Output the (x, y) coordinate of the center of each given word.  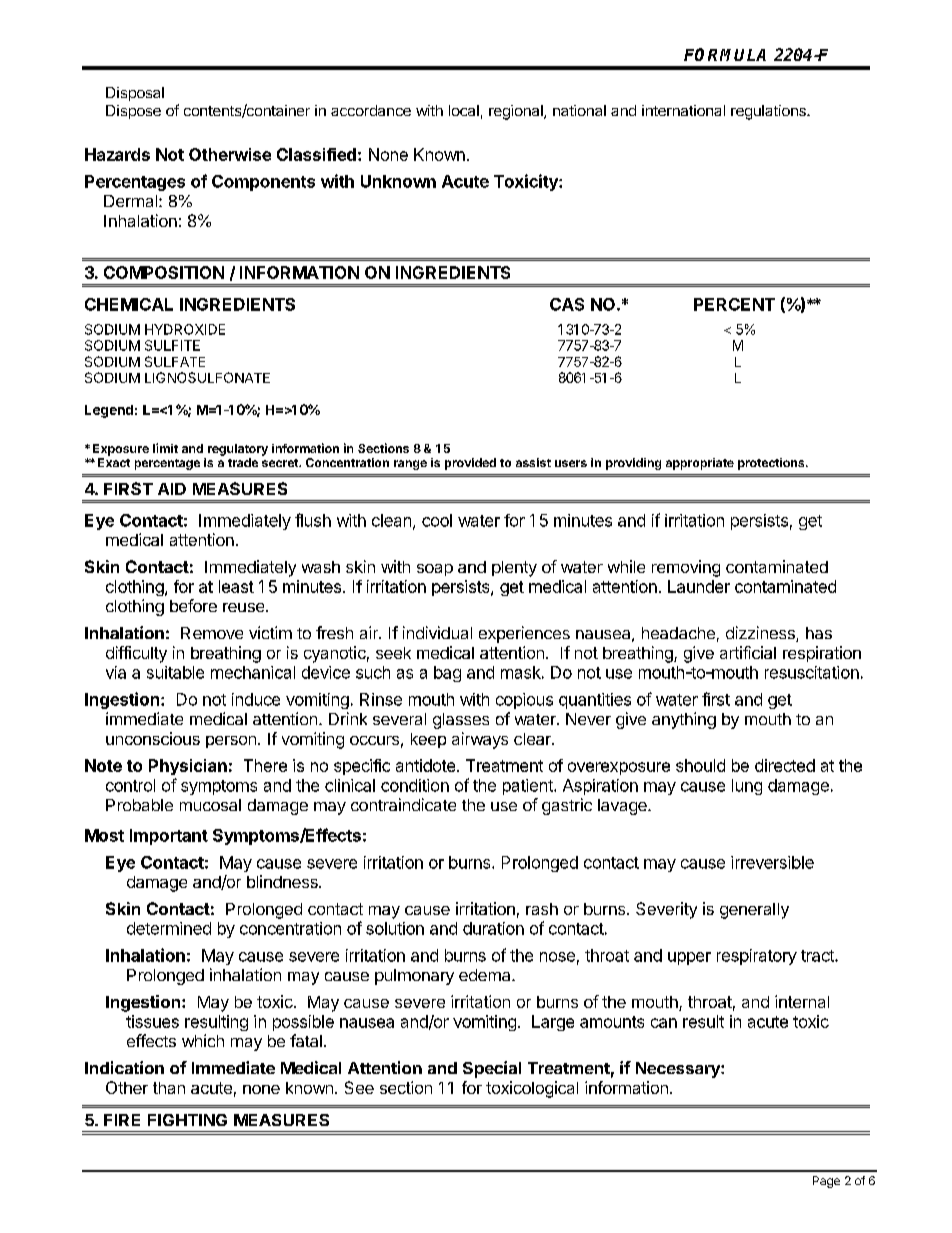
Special (492, 1069)
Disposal (135, 94)
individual (437, 632)
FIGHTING (187, 1120)
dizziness (761, 634)
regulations (769, 112)
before (193, 605)
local (464, 110)
